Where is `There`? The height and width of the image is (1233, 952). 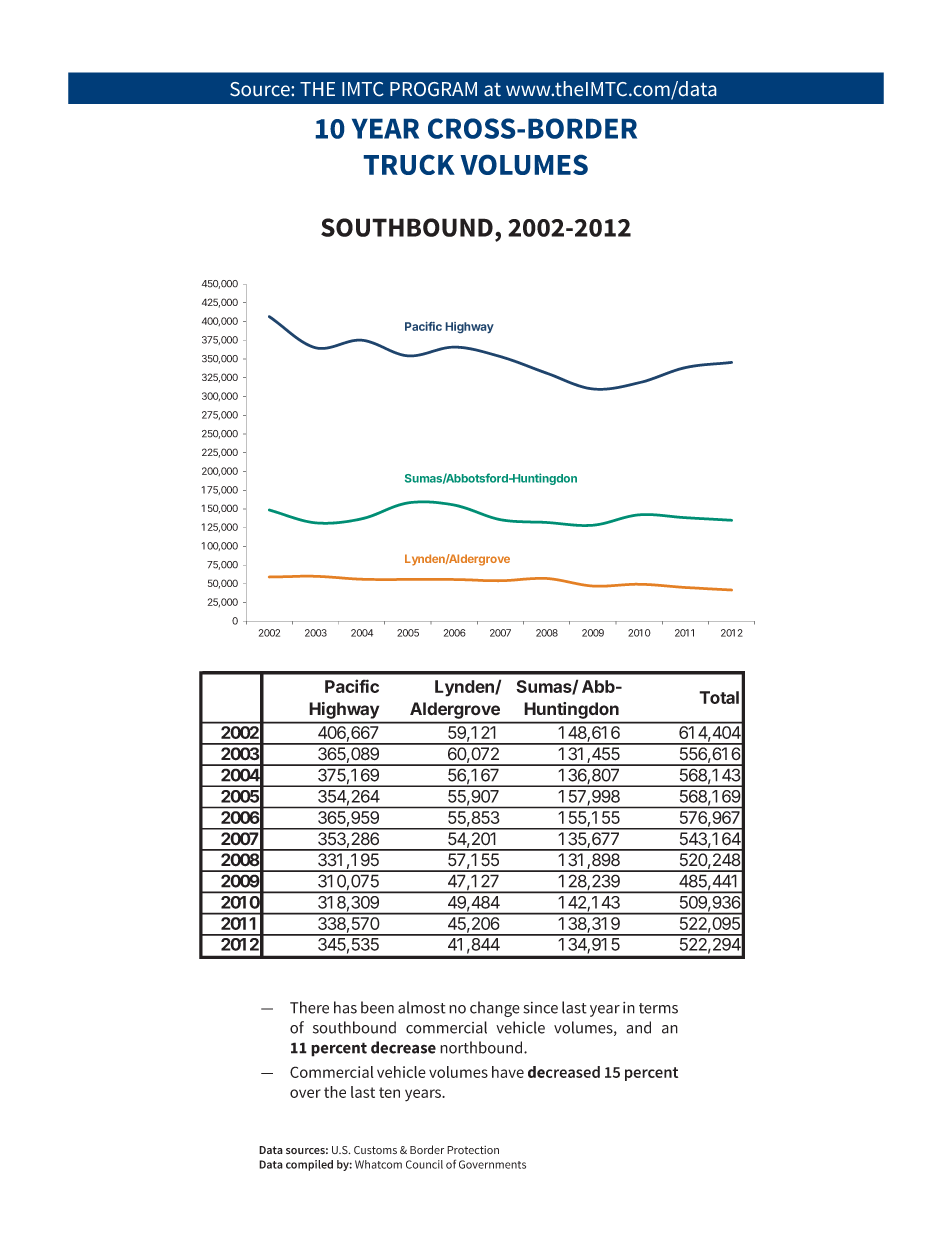 There is located at coordinates (309, 1007).
